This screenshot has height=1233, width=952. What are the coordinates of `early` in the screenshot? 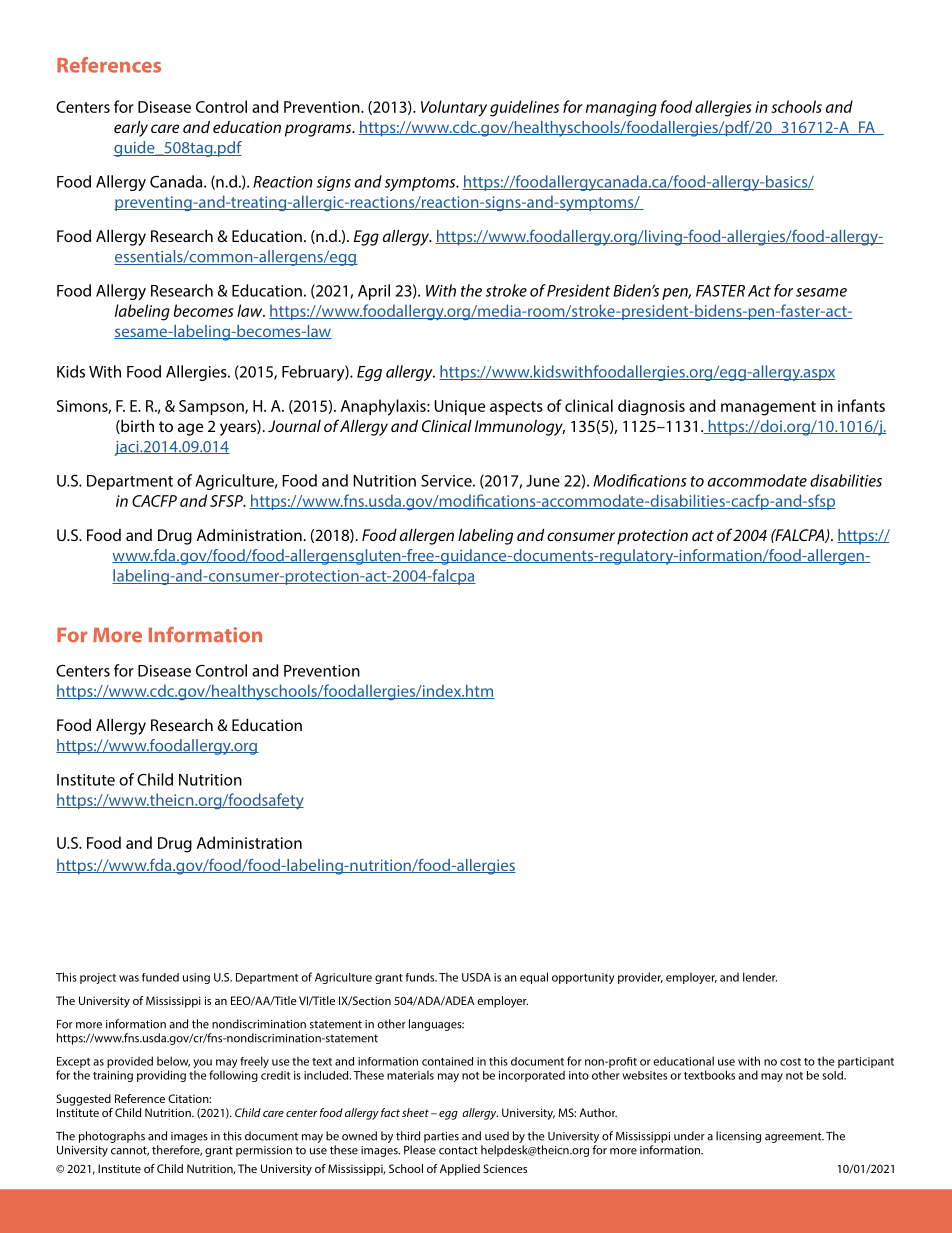 It's located at (131, 129).
